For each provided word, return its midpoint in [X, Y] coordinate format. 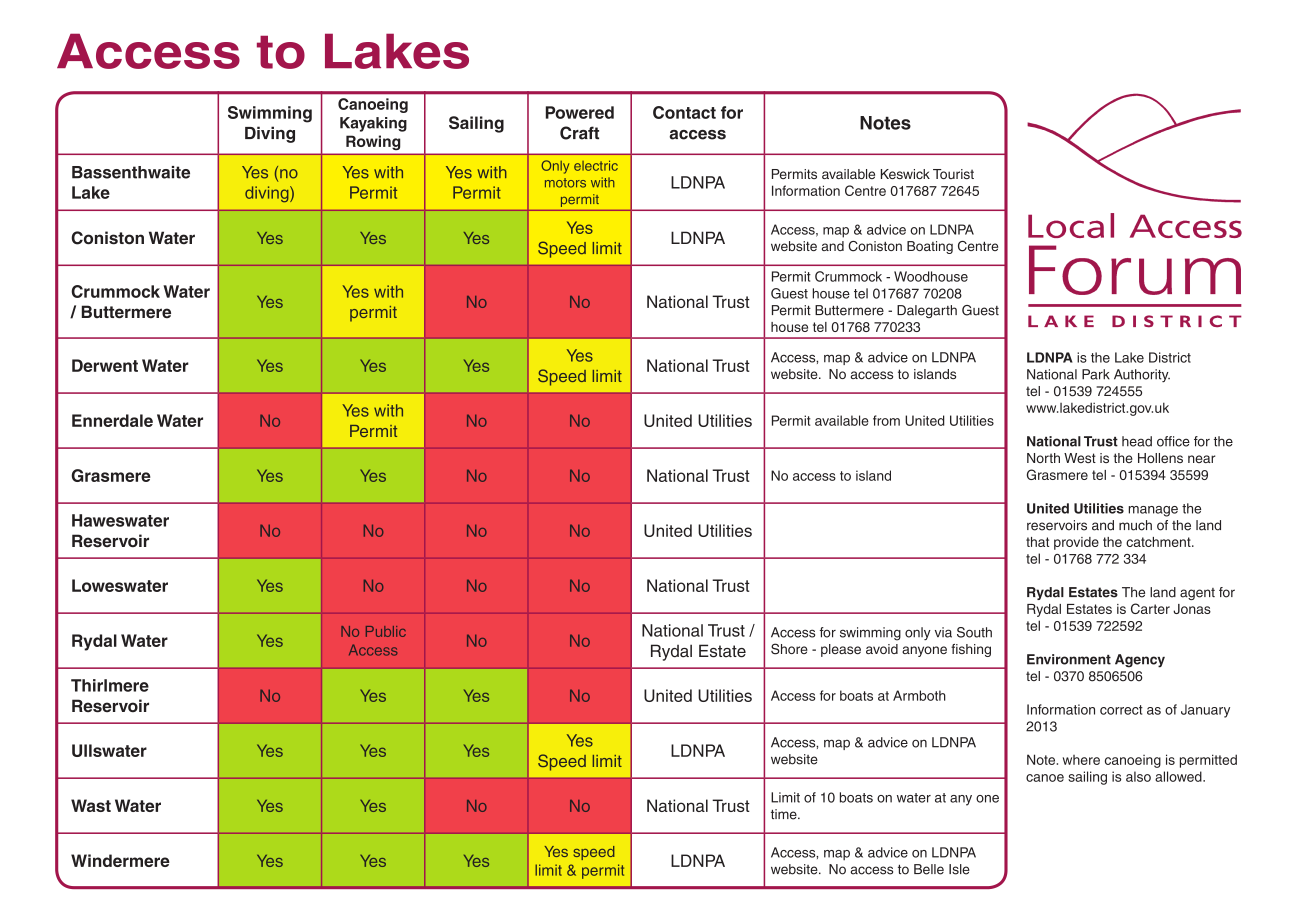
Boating [930, 247]
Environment [1069, 659]
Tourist [953, 174]
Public [386, 631]
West [1080, 458]
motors [565, 183]
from [886, 420]
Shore [789, 649]
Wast [91, 805]
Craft [579, 133]
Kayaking [373, 124]
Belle [929, 869]
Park [1096, 374]
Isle [959, 869]
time [785, 814]
